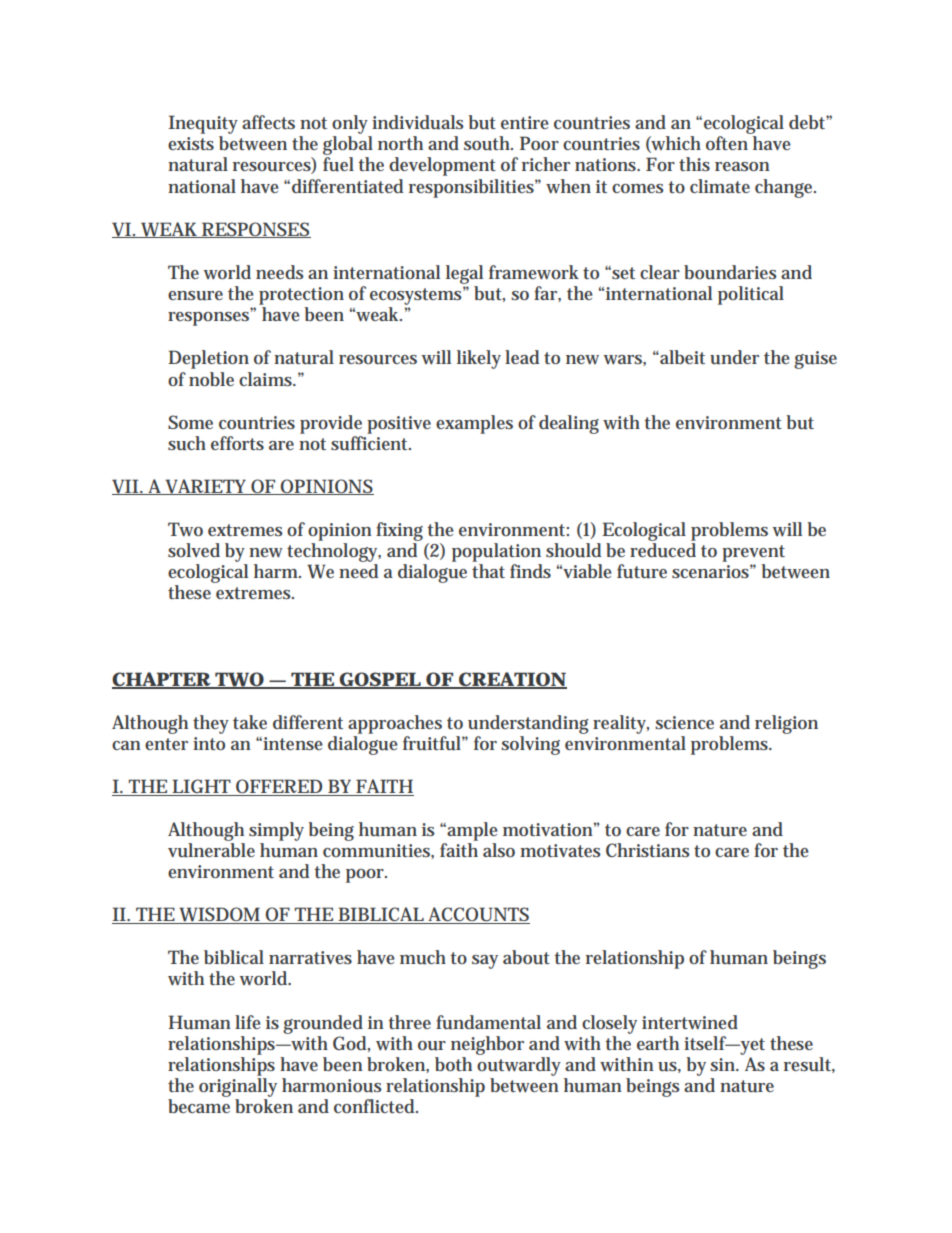 The image size is (952, 1233). I want to click on often, so click(727, 143).
